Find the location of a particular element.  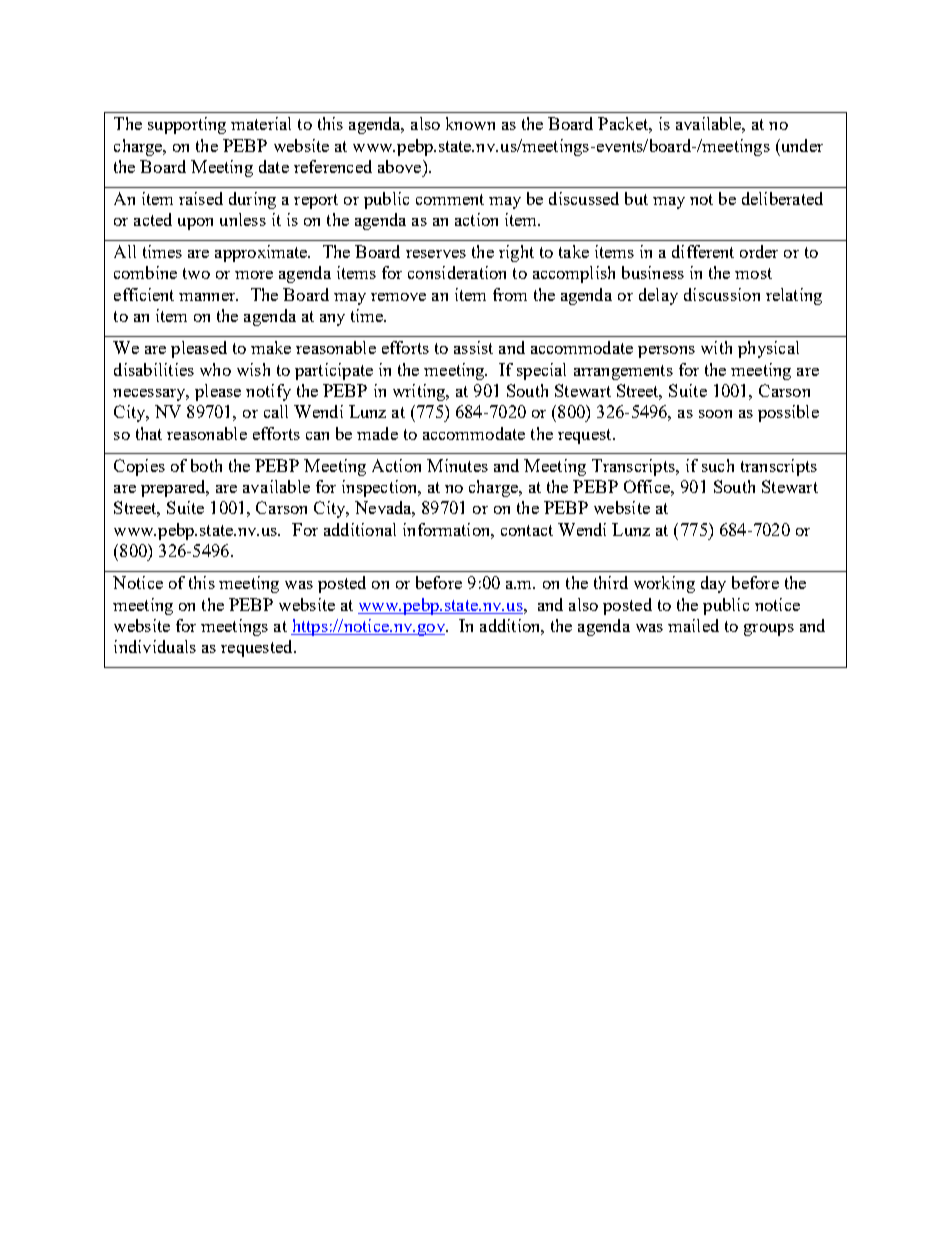

known is located at coordinates (470, 123).
